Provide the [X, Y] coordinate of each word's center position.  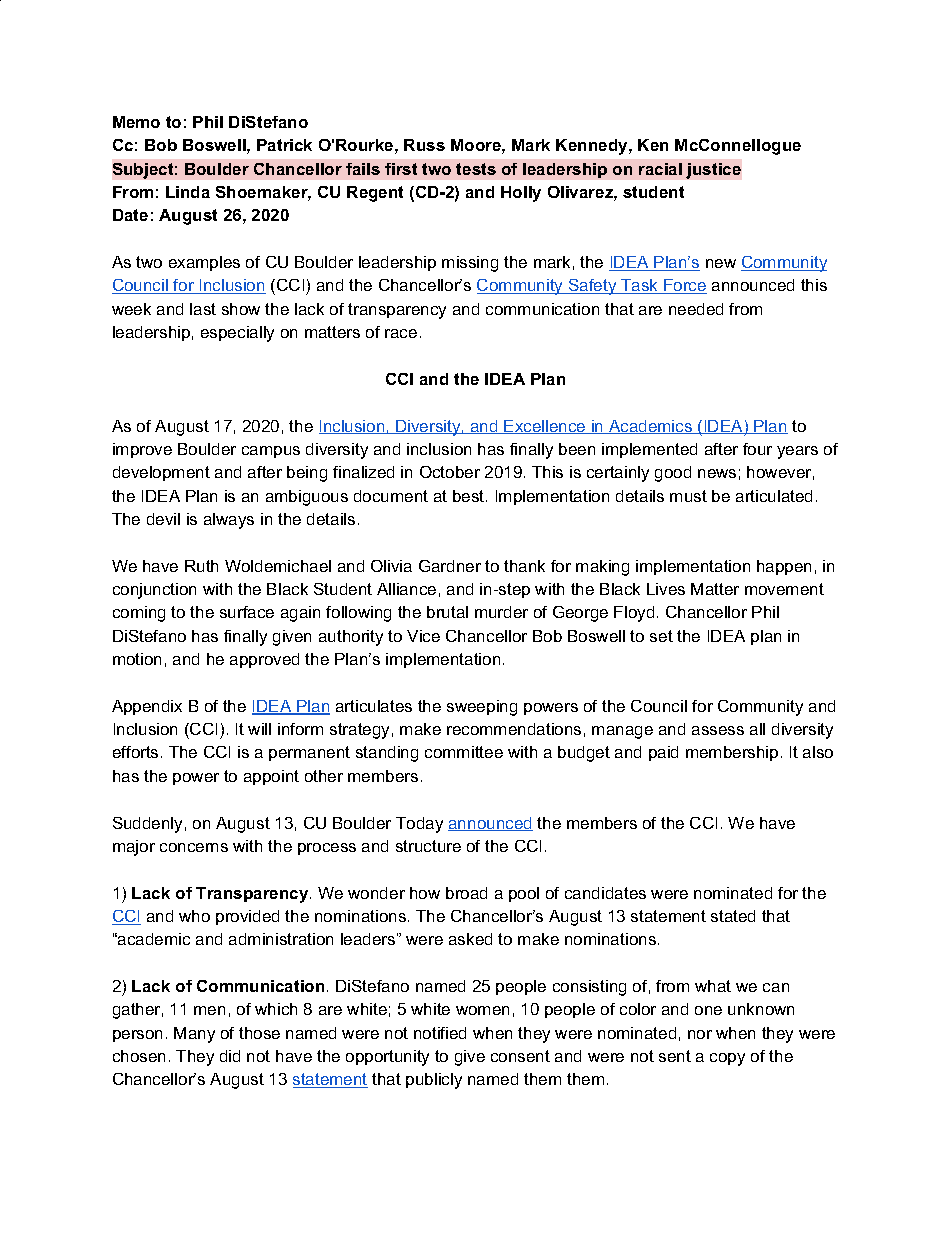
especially [237, 334]
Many [194, 1035]
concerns [194, 847]
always [229, 521]
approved [264, 660]
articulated [774, 496]
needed [696, 309]
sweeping [482, 708]
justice [713, 171]
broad [466, 893]
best [470, 496]
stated [733, 916]
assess [718, 730]
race [401, 333]
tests [476, 169]
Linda [188, 192]
